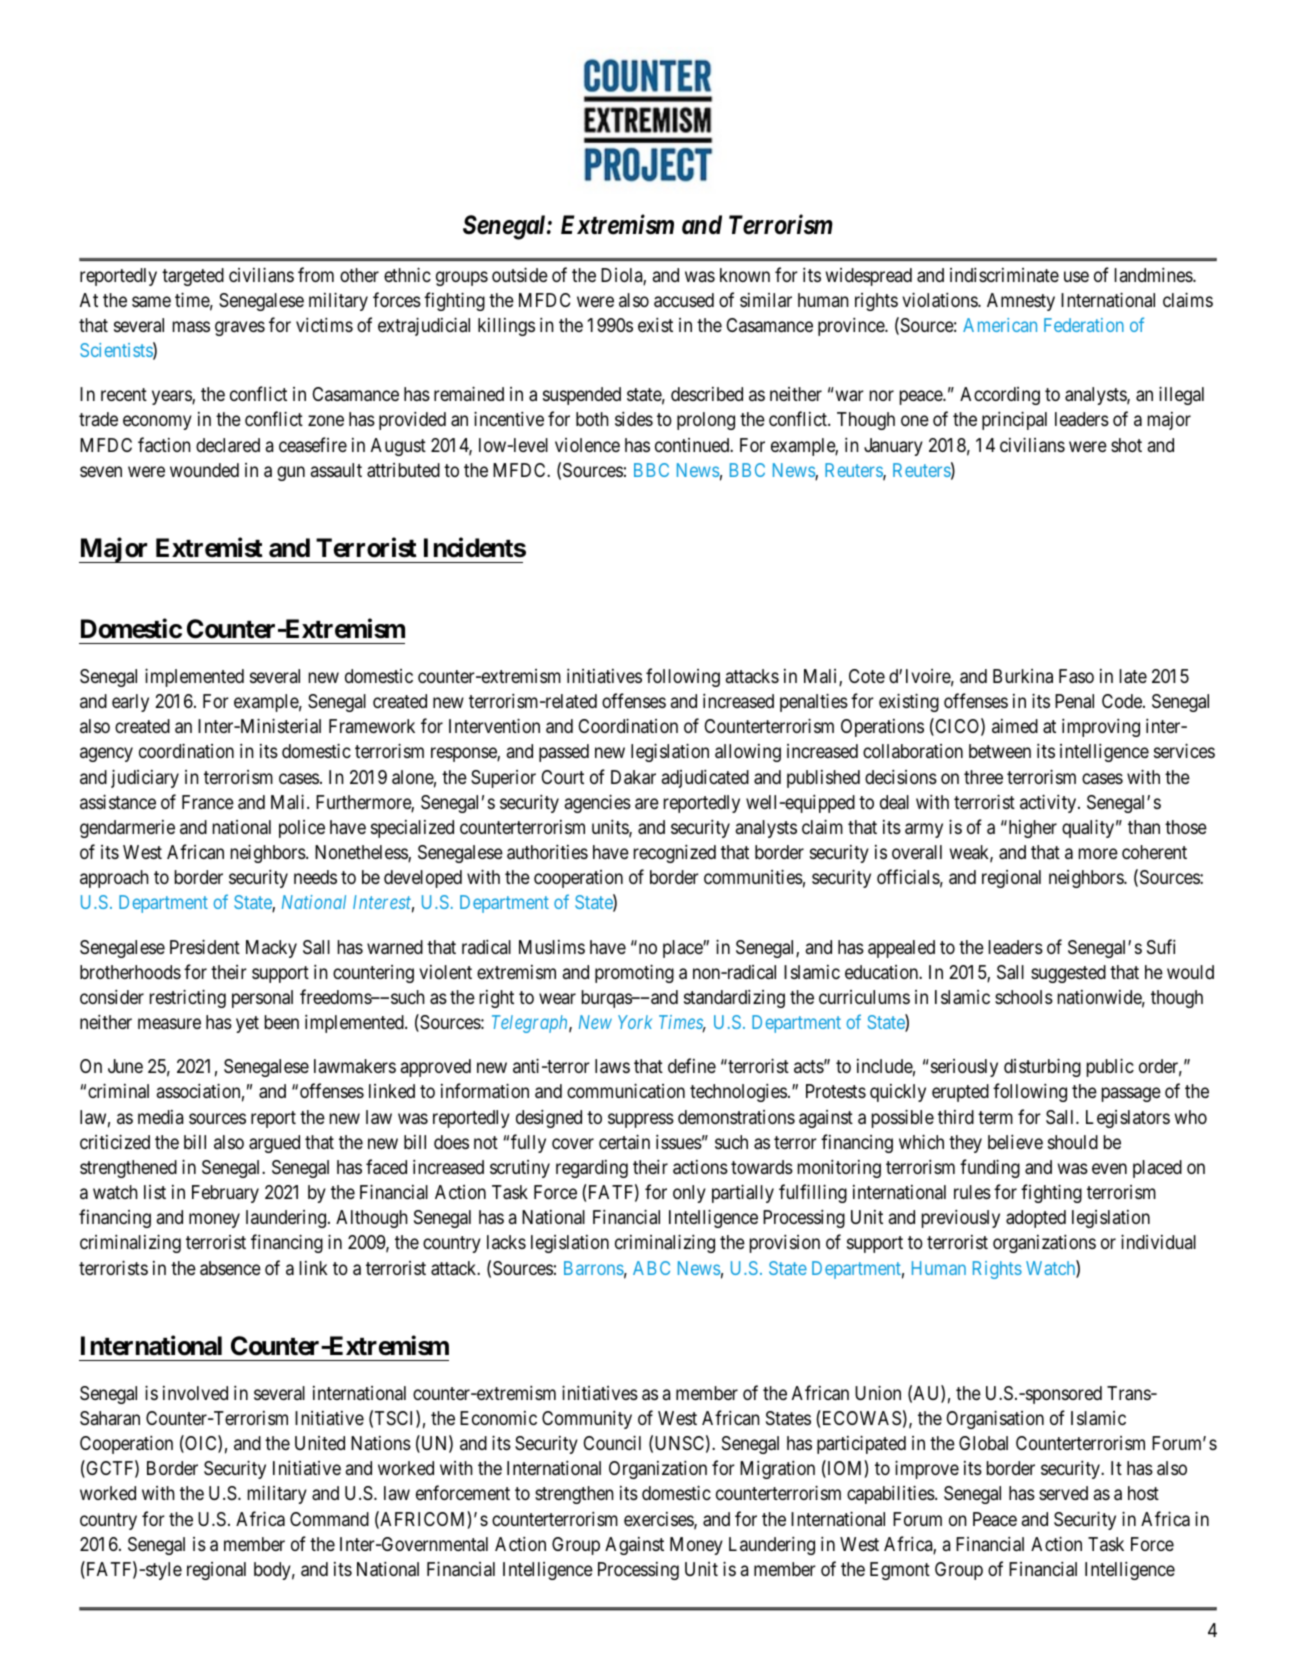 Image resolution: width=1296 pixels, height=1677 pixels. Describe the element at coordinates (240, 328) in the image. I see `graves` at that location.
